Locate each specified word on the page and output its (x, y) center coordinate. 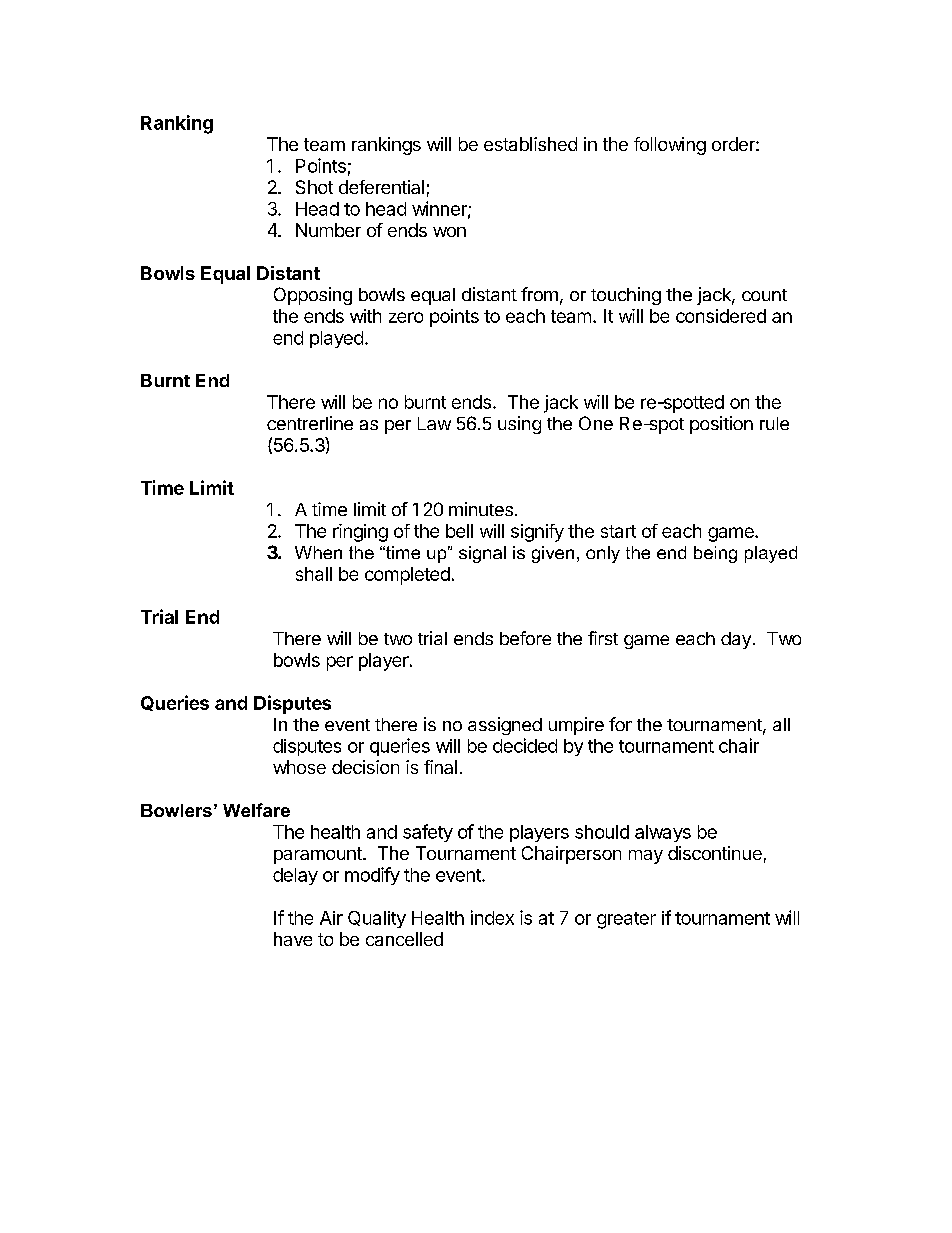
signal (482, 554)
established (530, 144)
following (670, 146)
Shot (314, 187)
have (293, 939)
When (318, 552)
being (715, 554)
